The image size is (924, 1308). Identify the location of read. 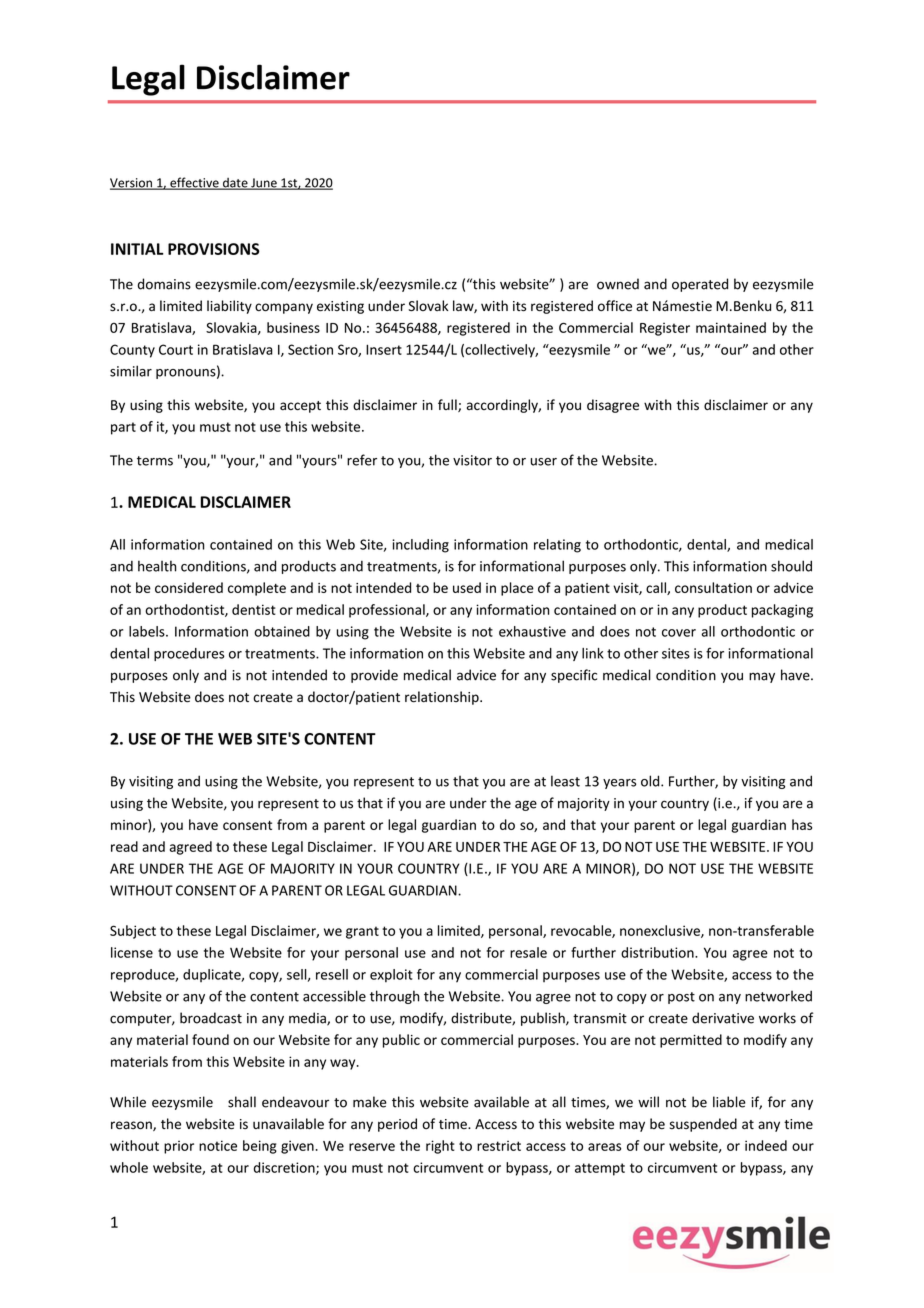
(124, 846).
